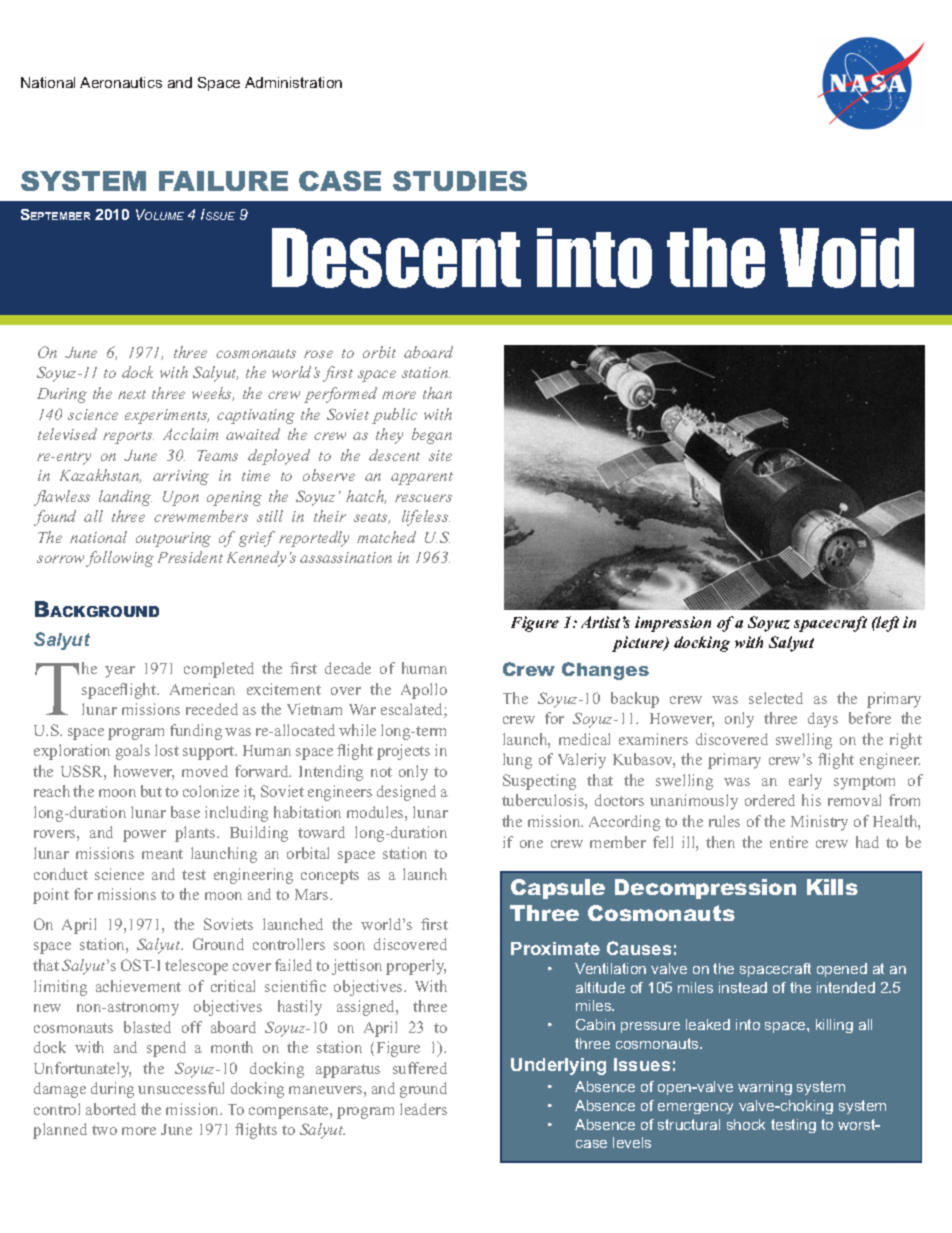  Describe the element at coordinates (132, 394) in the screenshot. I see `next` at that location.
